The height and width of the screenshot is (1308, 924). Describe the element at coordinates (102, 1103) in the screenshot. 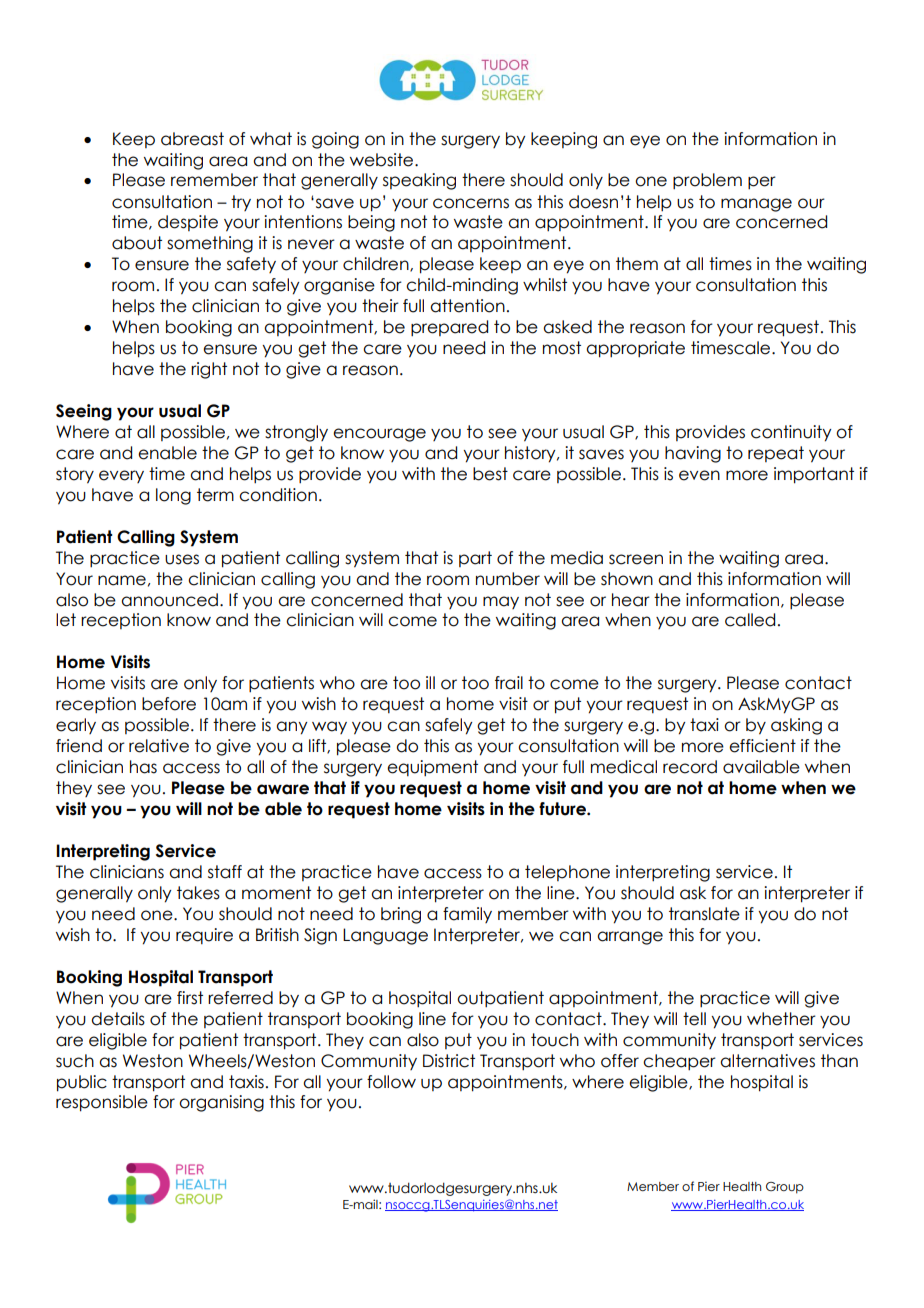

I see `responsible` at that location.
